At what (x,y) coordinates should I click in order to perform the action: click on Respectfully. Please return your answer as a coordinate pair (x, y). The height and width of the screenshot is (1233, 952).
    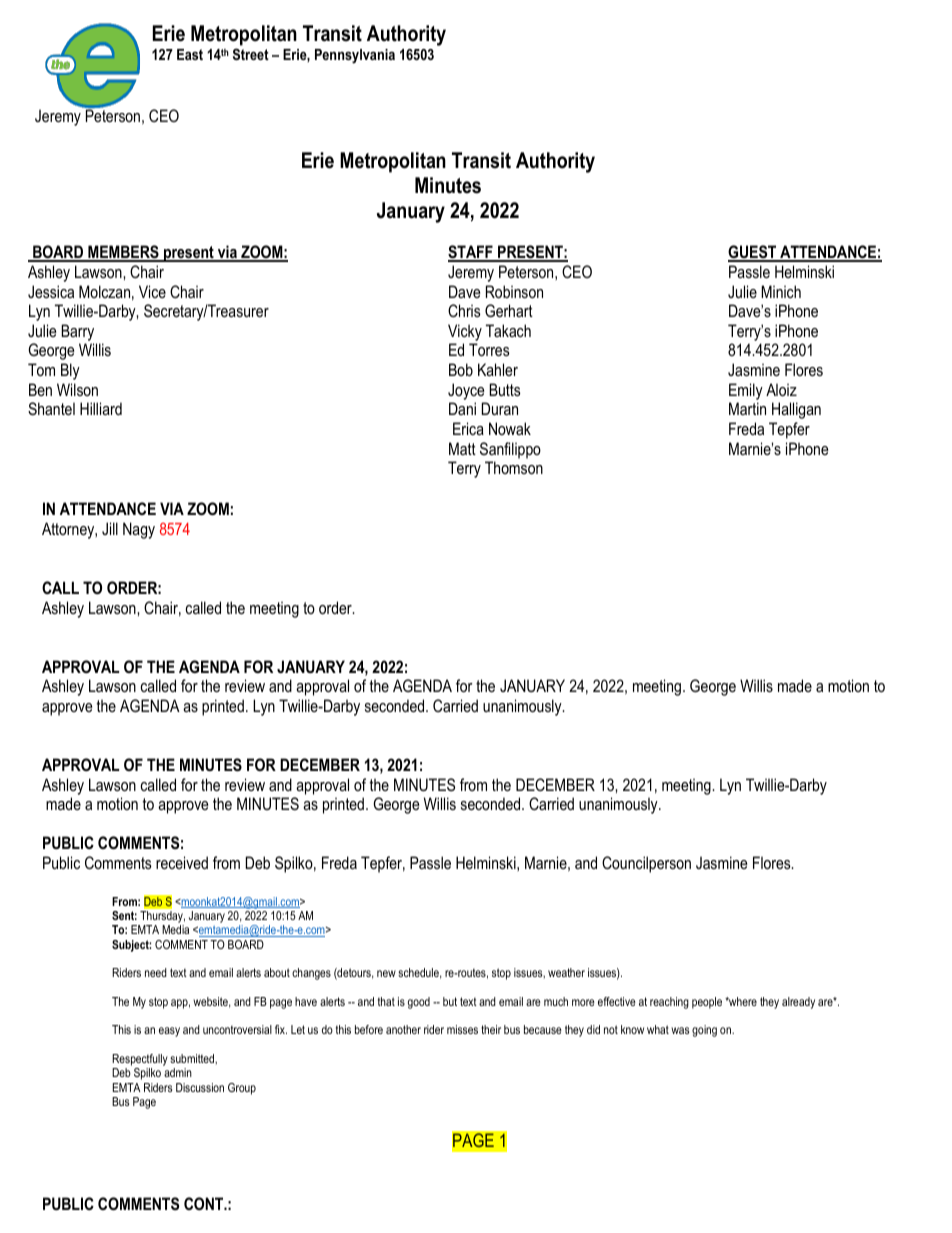
    Looking at the image, I should click on (140, 1061).
